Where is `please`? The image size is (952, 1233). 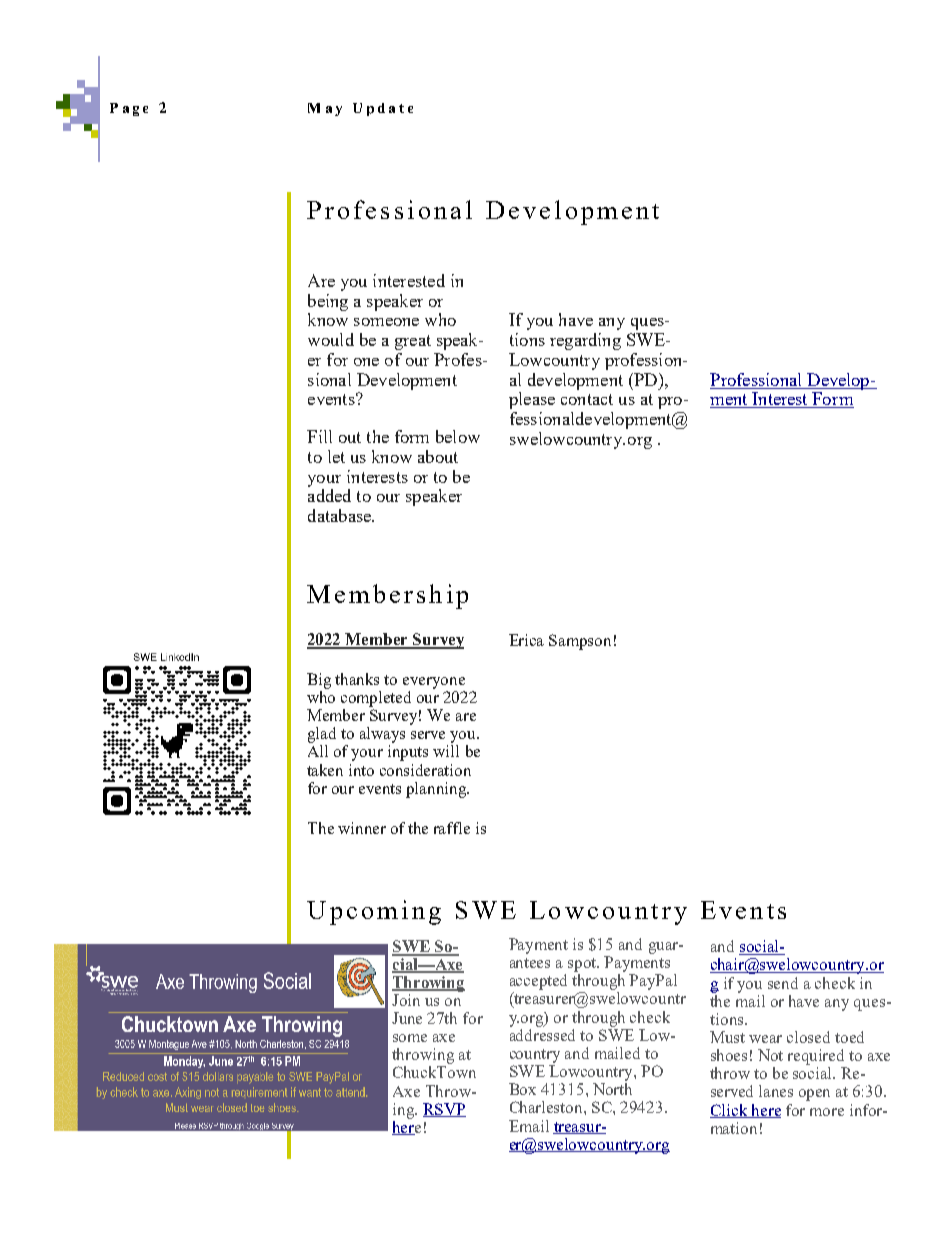
please is located at coordinates (532, 400).
